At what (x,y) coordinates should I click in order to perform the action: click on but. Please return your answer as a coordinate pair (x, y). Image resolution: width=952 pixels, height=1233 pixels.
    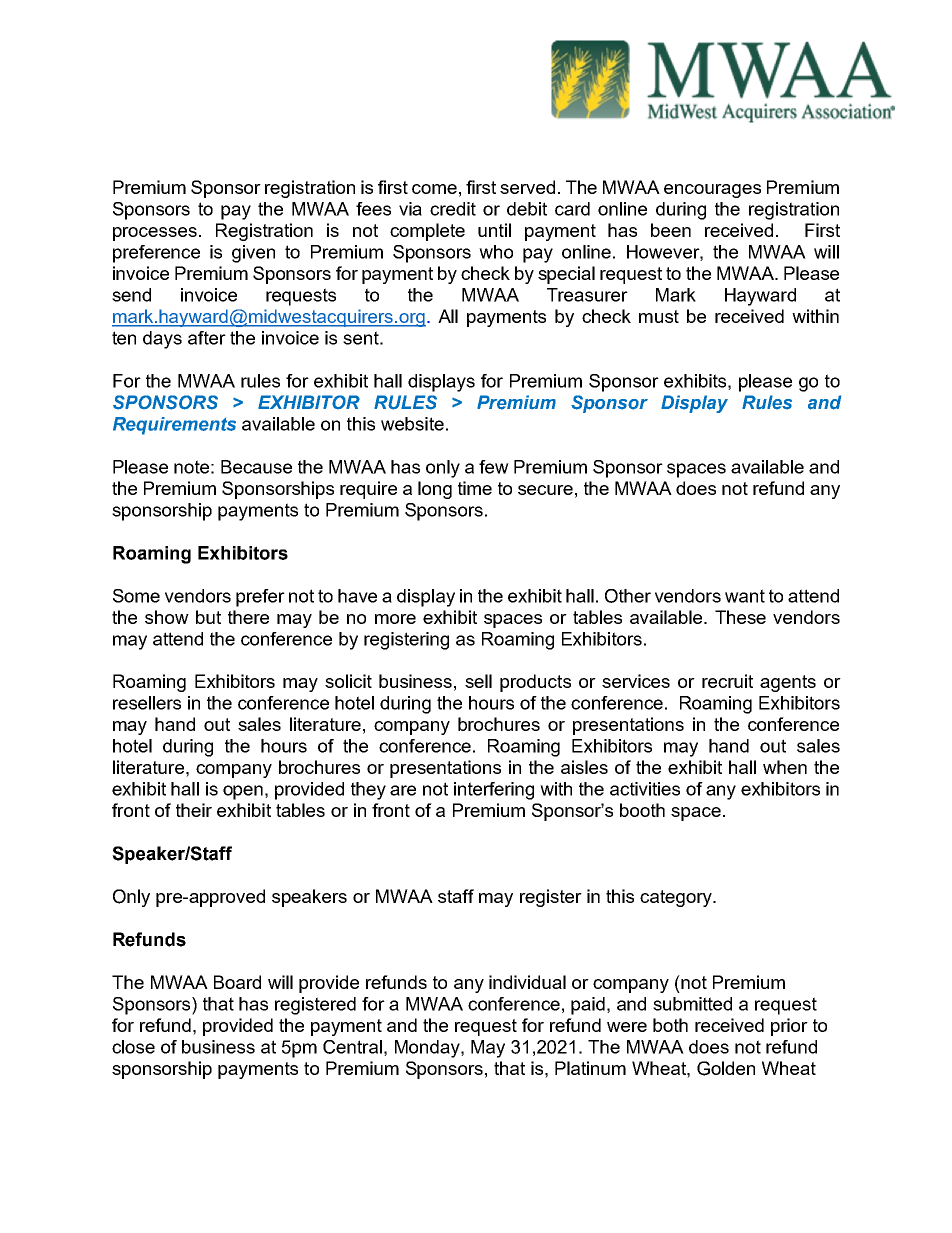
    Looking at the image, I should click on (208, 617).
